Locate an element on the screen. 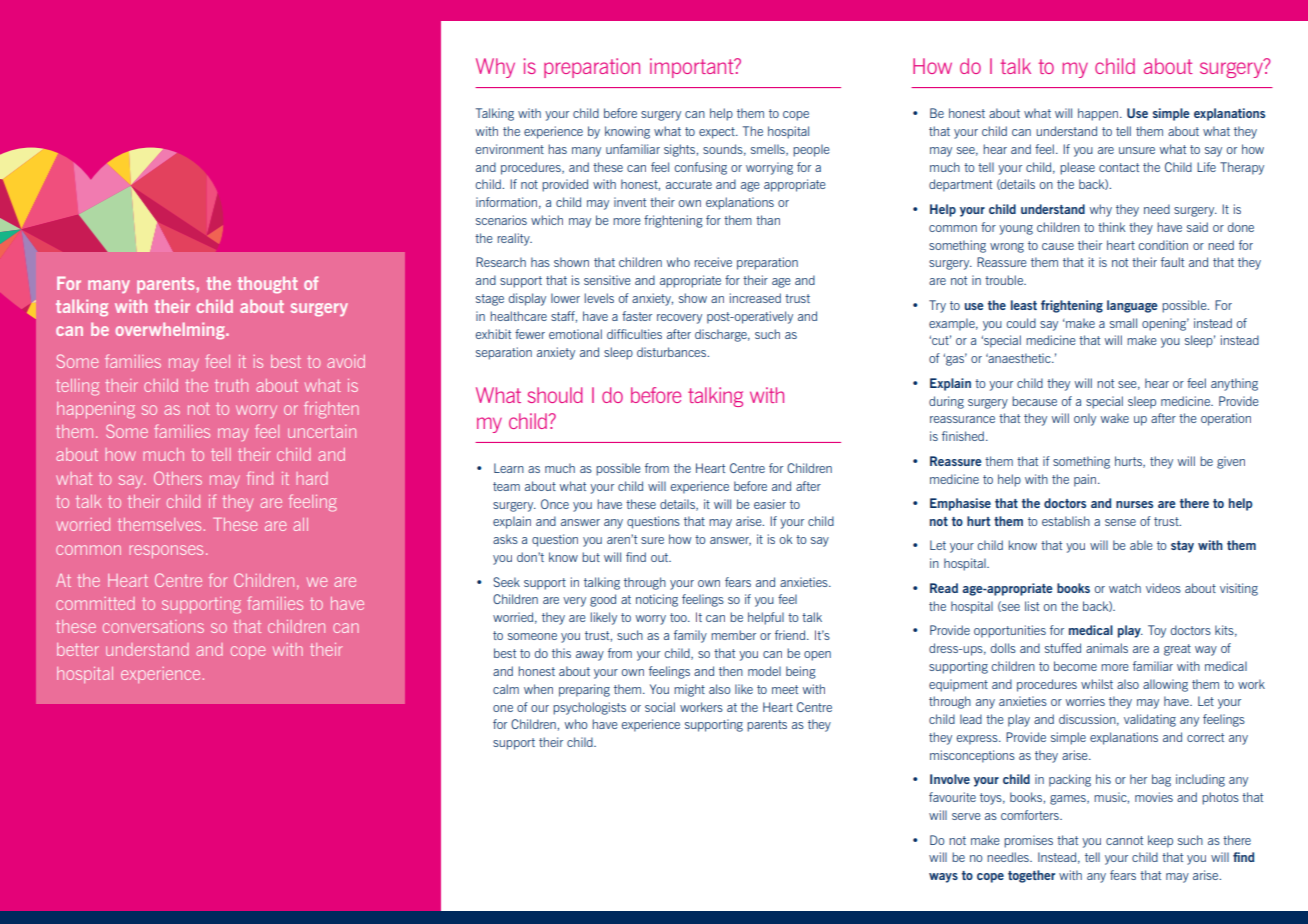 The height and width of the screenshot is (924, 1308). away is located at coordinates (590, 656).
